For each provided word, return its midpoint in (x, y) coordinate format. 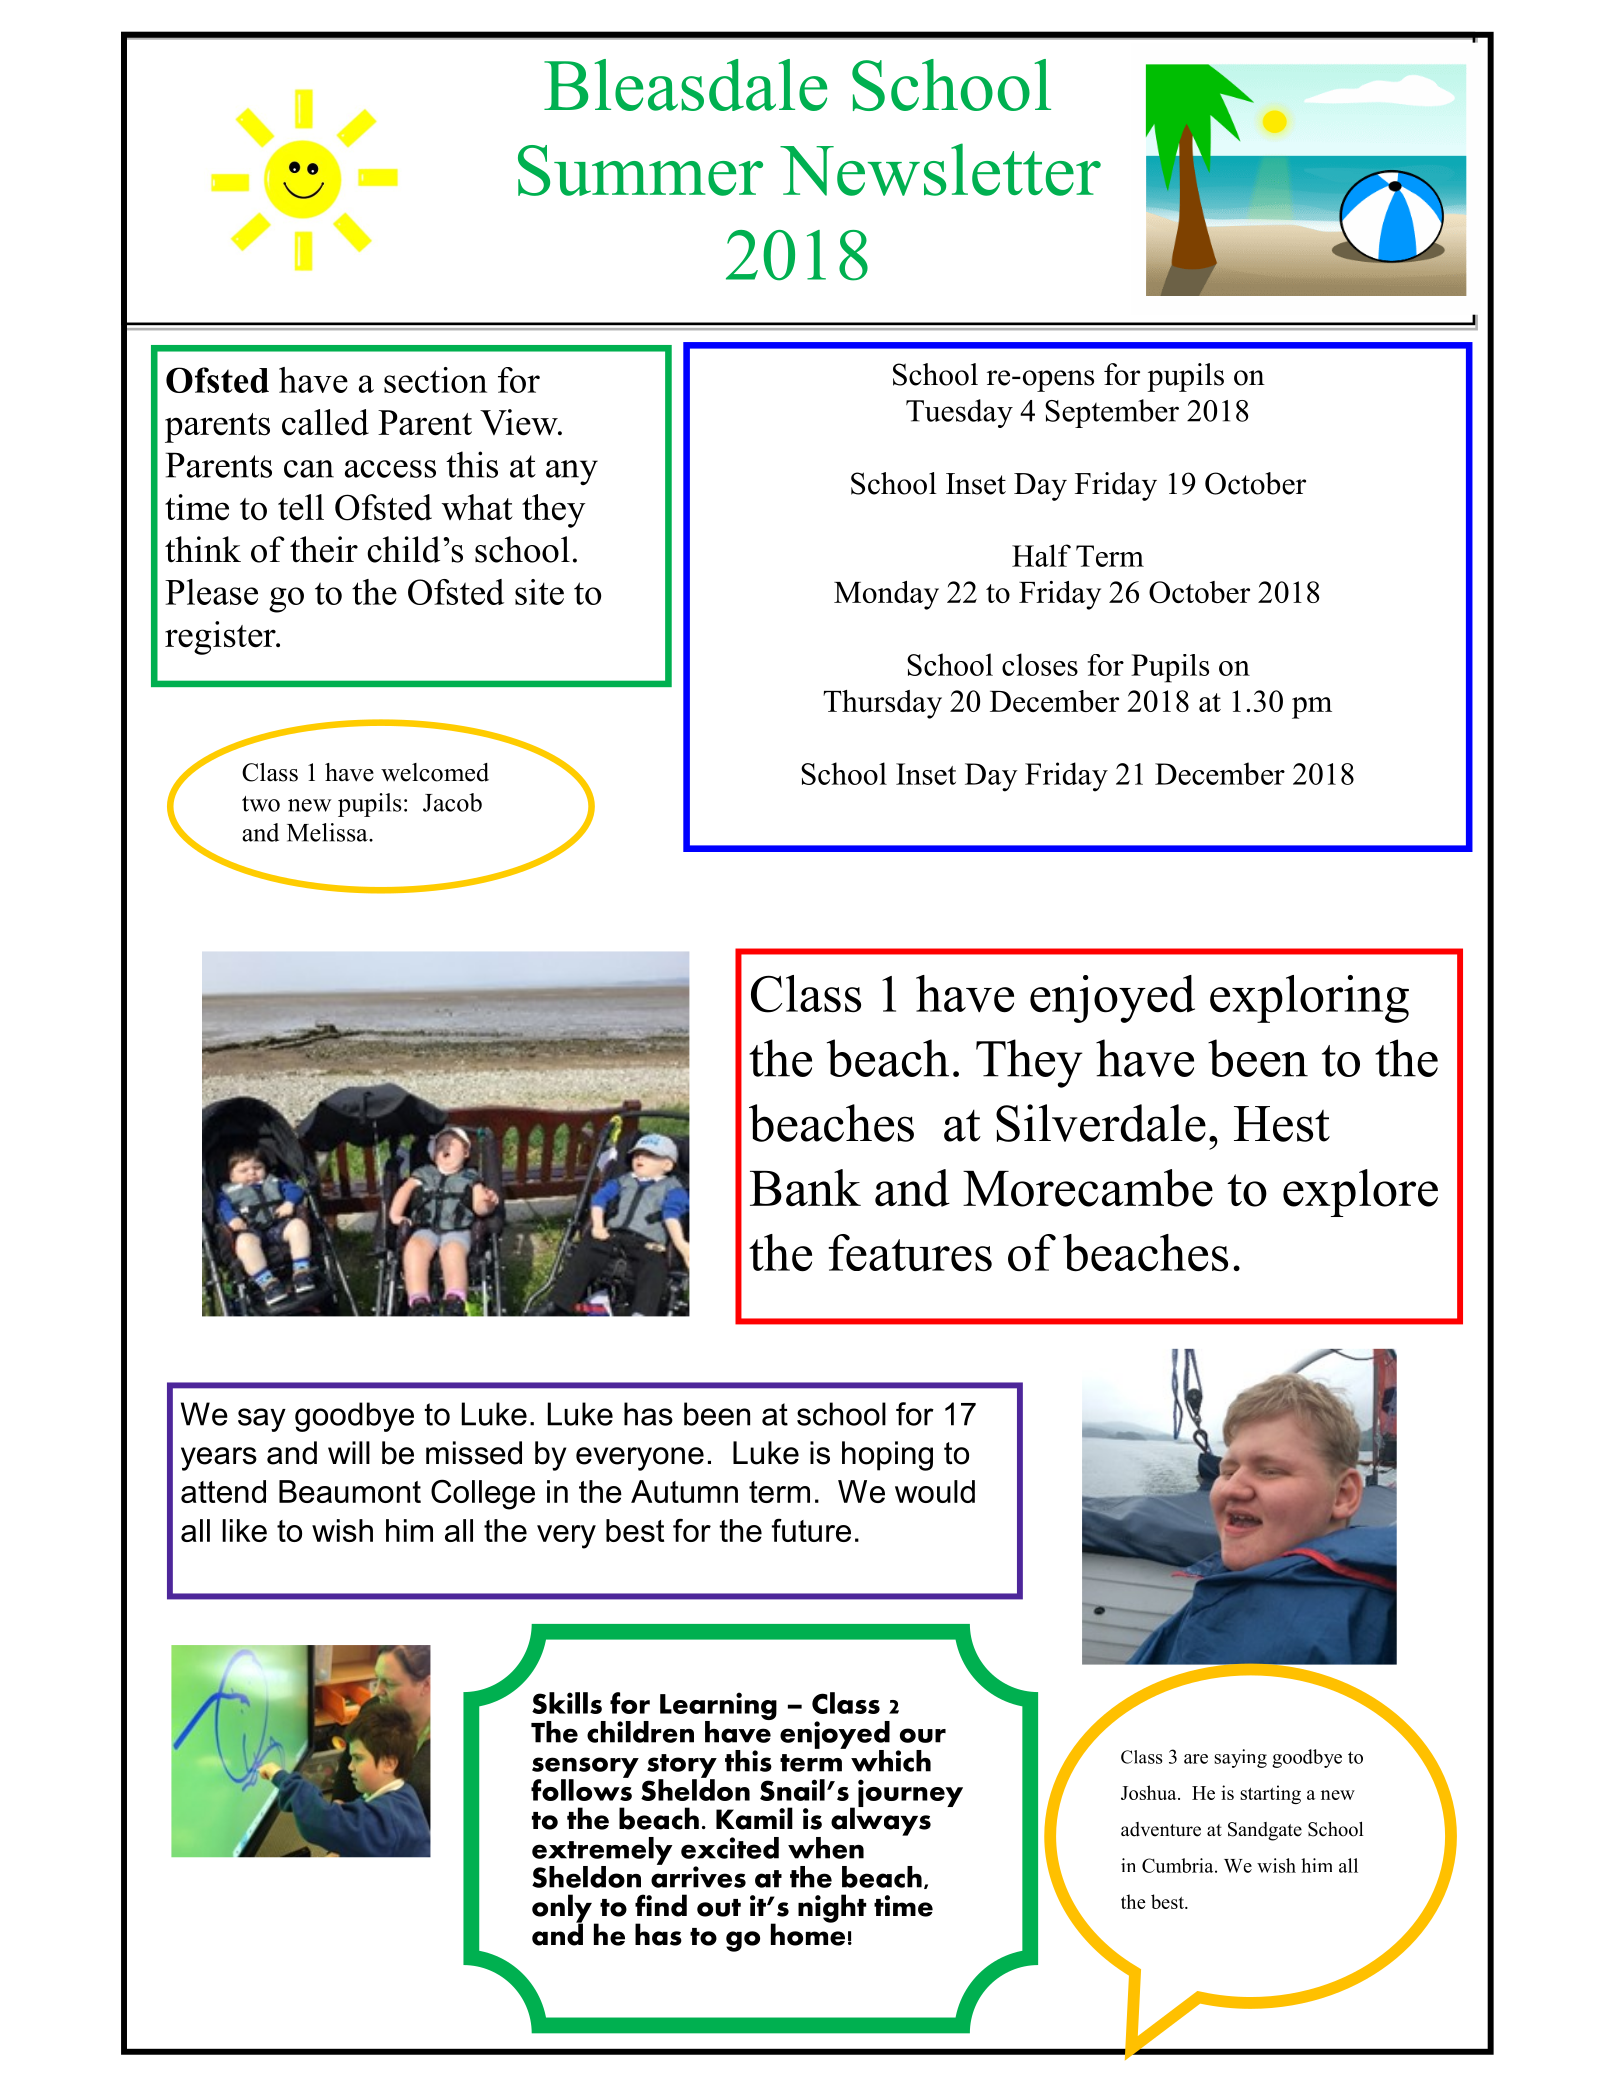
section (435, 380)
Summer (640, 170)
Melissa (328, 832)
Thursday (882, 704)
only (562, 1909)
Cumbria (1179, 1865)
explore (1360, 1193)
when (826, 1848)
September (1112, 413)
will (349, 1452)
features (910, 1253)
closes (1040, 664)
